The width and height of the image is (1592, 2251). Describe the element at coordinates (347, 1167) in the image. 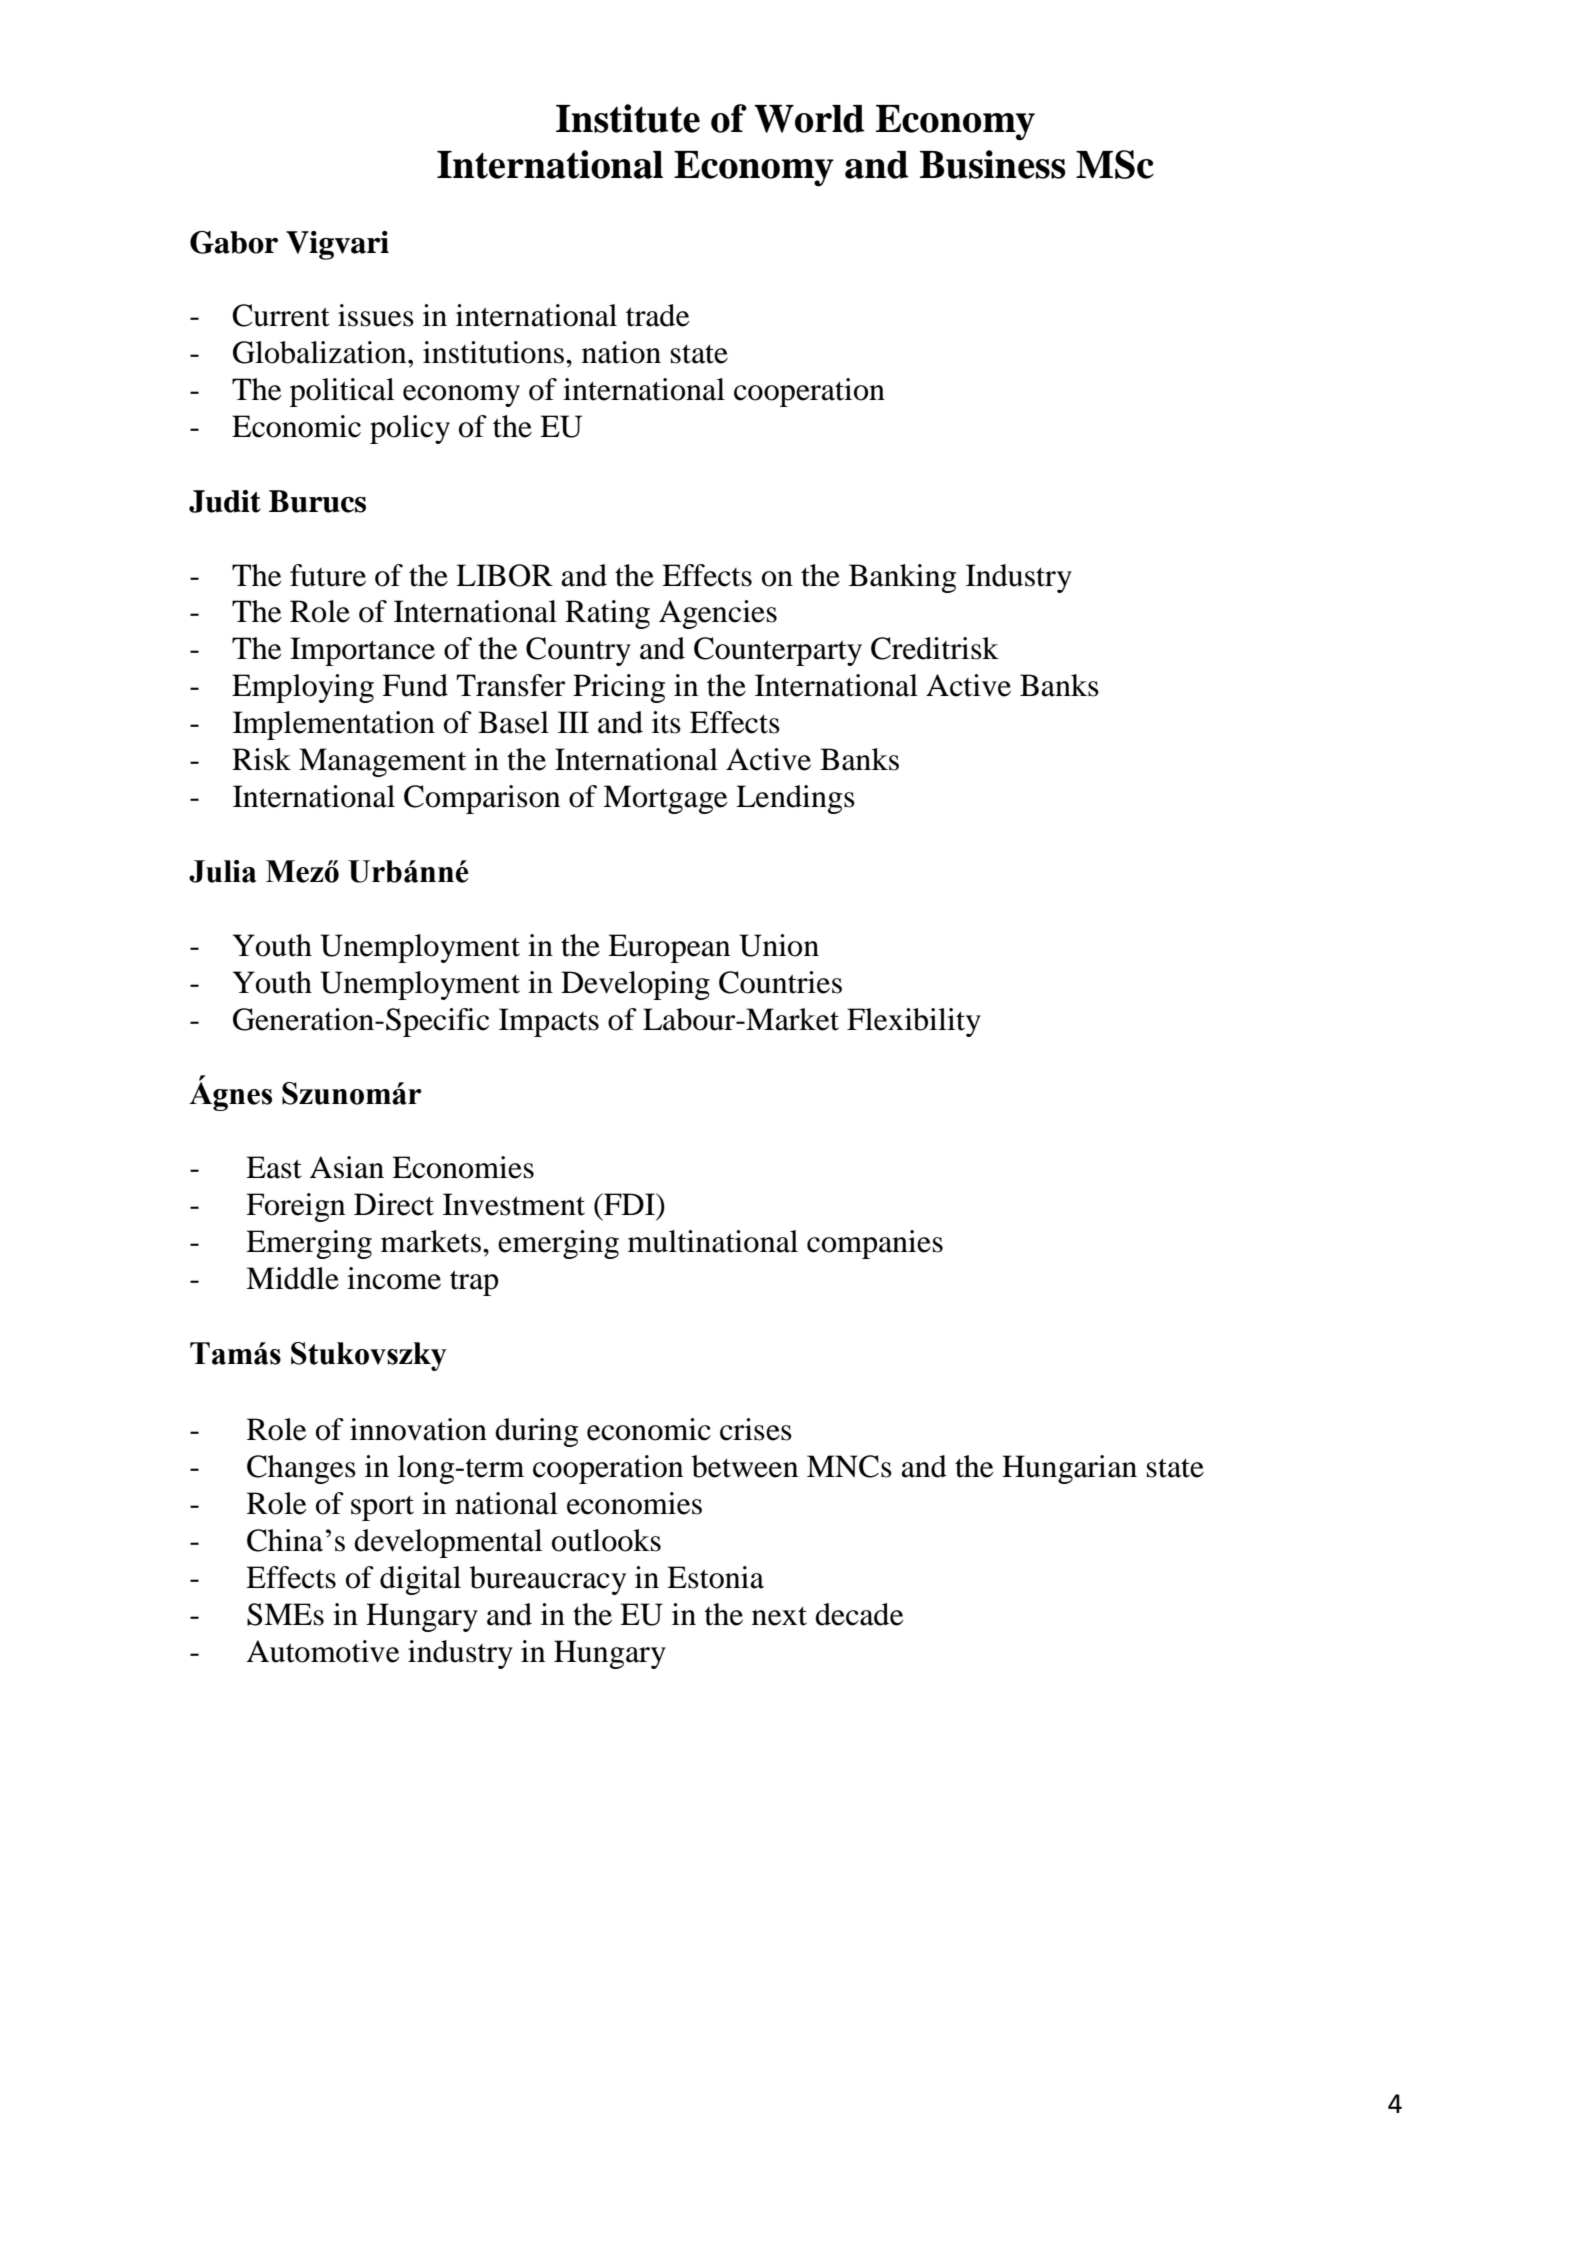

I see `Asian` at that location.
